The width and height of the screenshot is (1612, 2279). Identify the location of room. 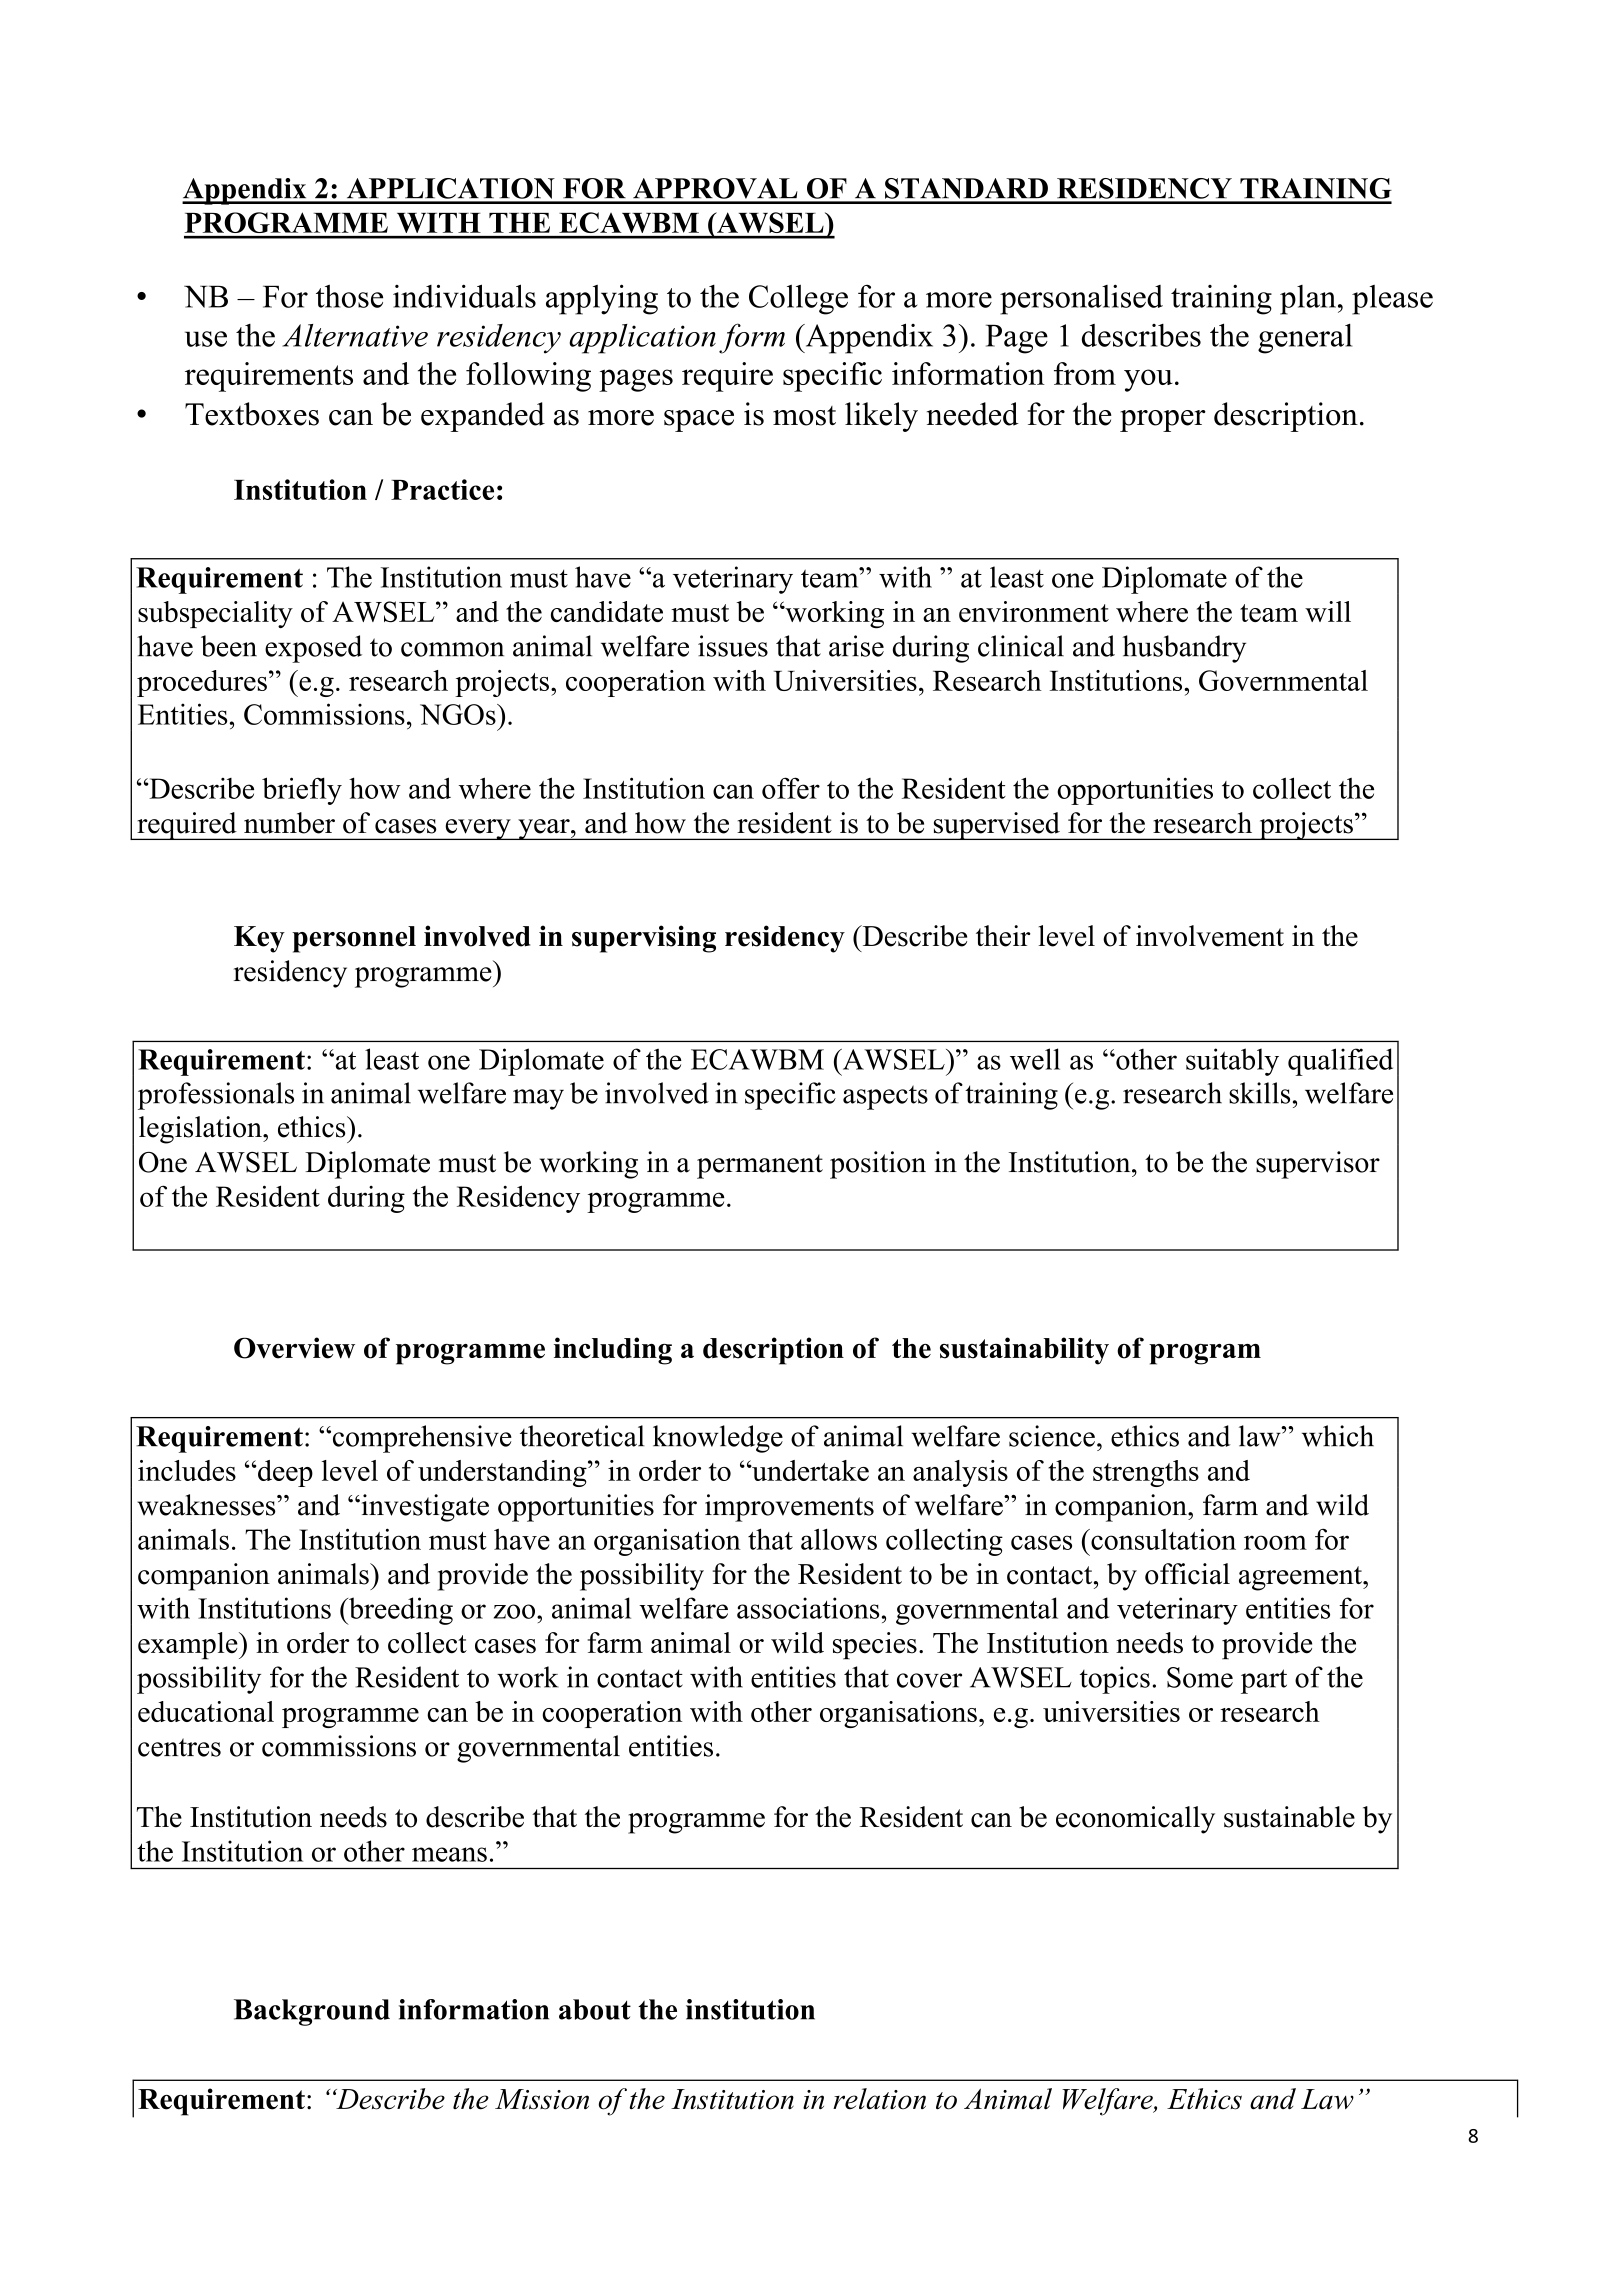
(1275, 1542).
